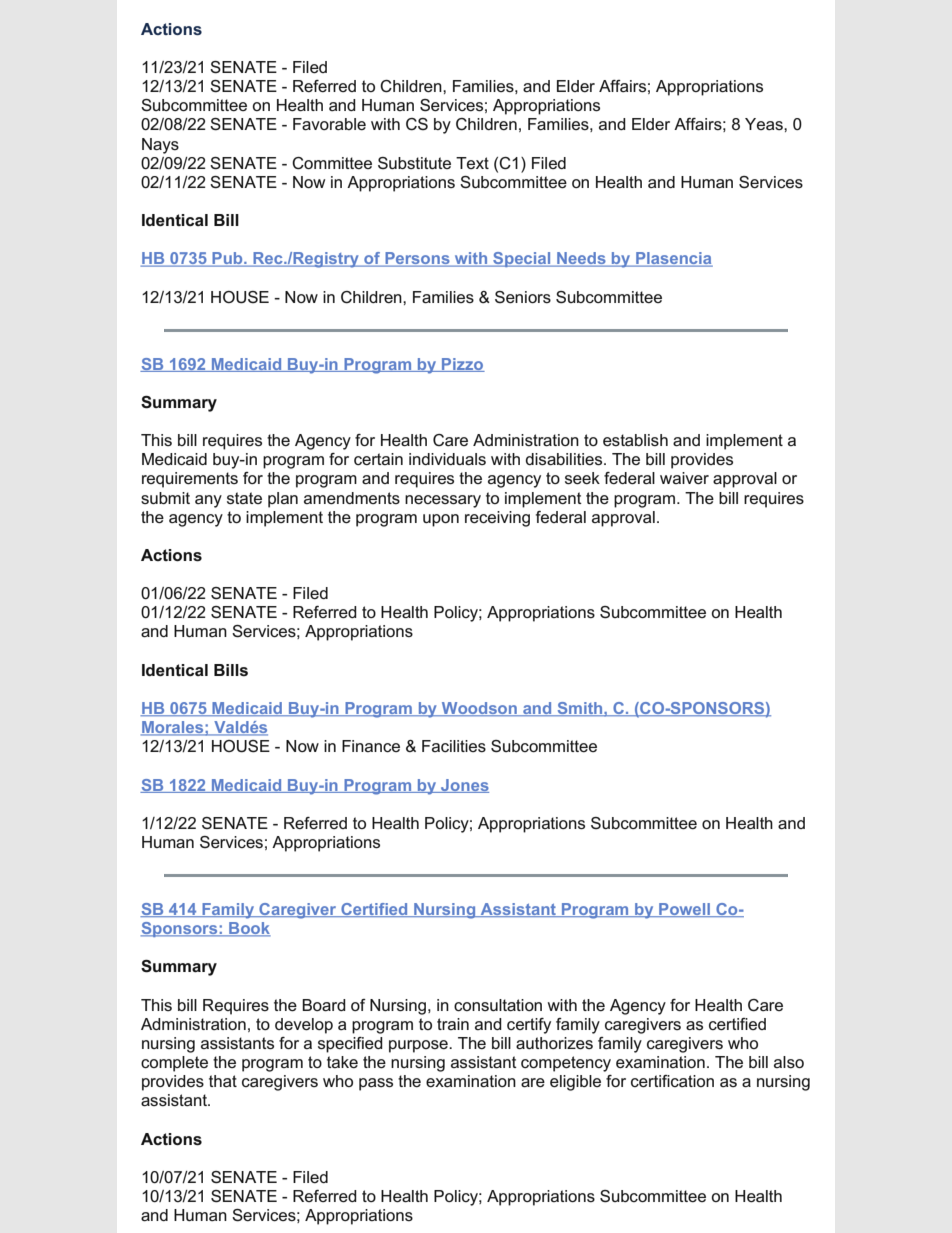 This screenshot has width=952, height=1233. What do you see at coordinates (497, 519) in the screenshot?
I see `receiving` at bounding box center [497, 519].
